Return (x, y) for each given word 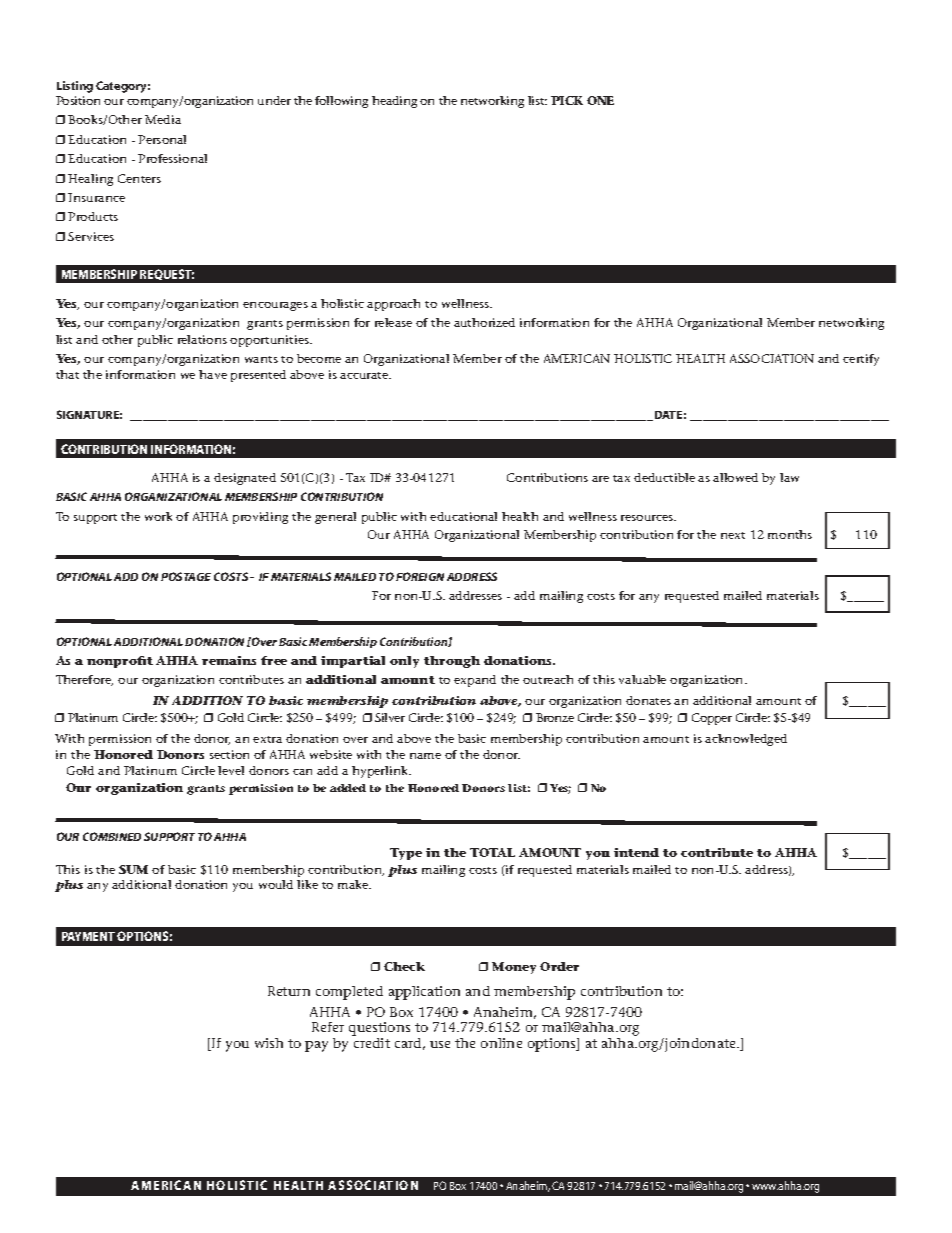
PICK (567, 100)
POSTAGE (186, 576)
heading (394, 102)
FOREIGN (420, 576)
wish (269, 1043)
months (790, 534)
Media (163, 119)
